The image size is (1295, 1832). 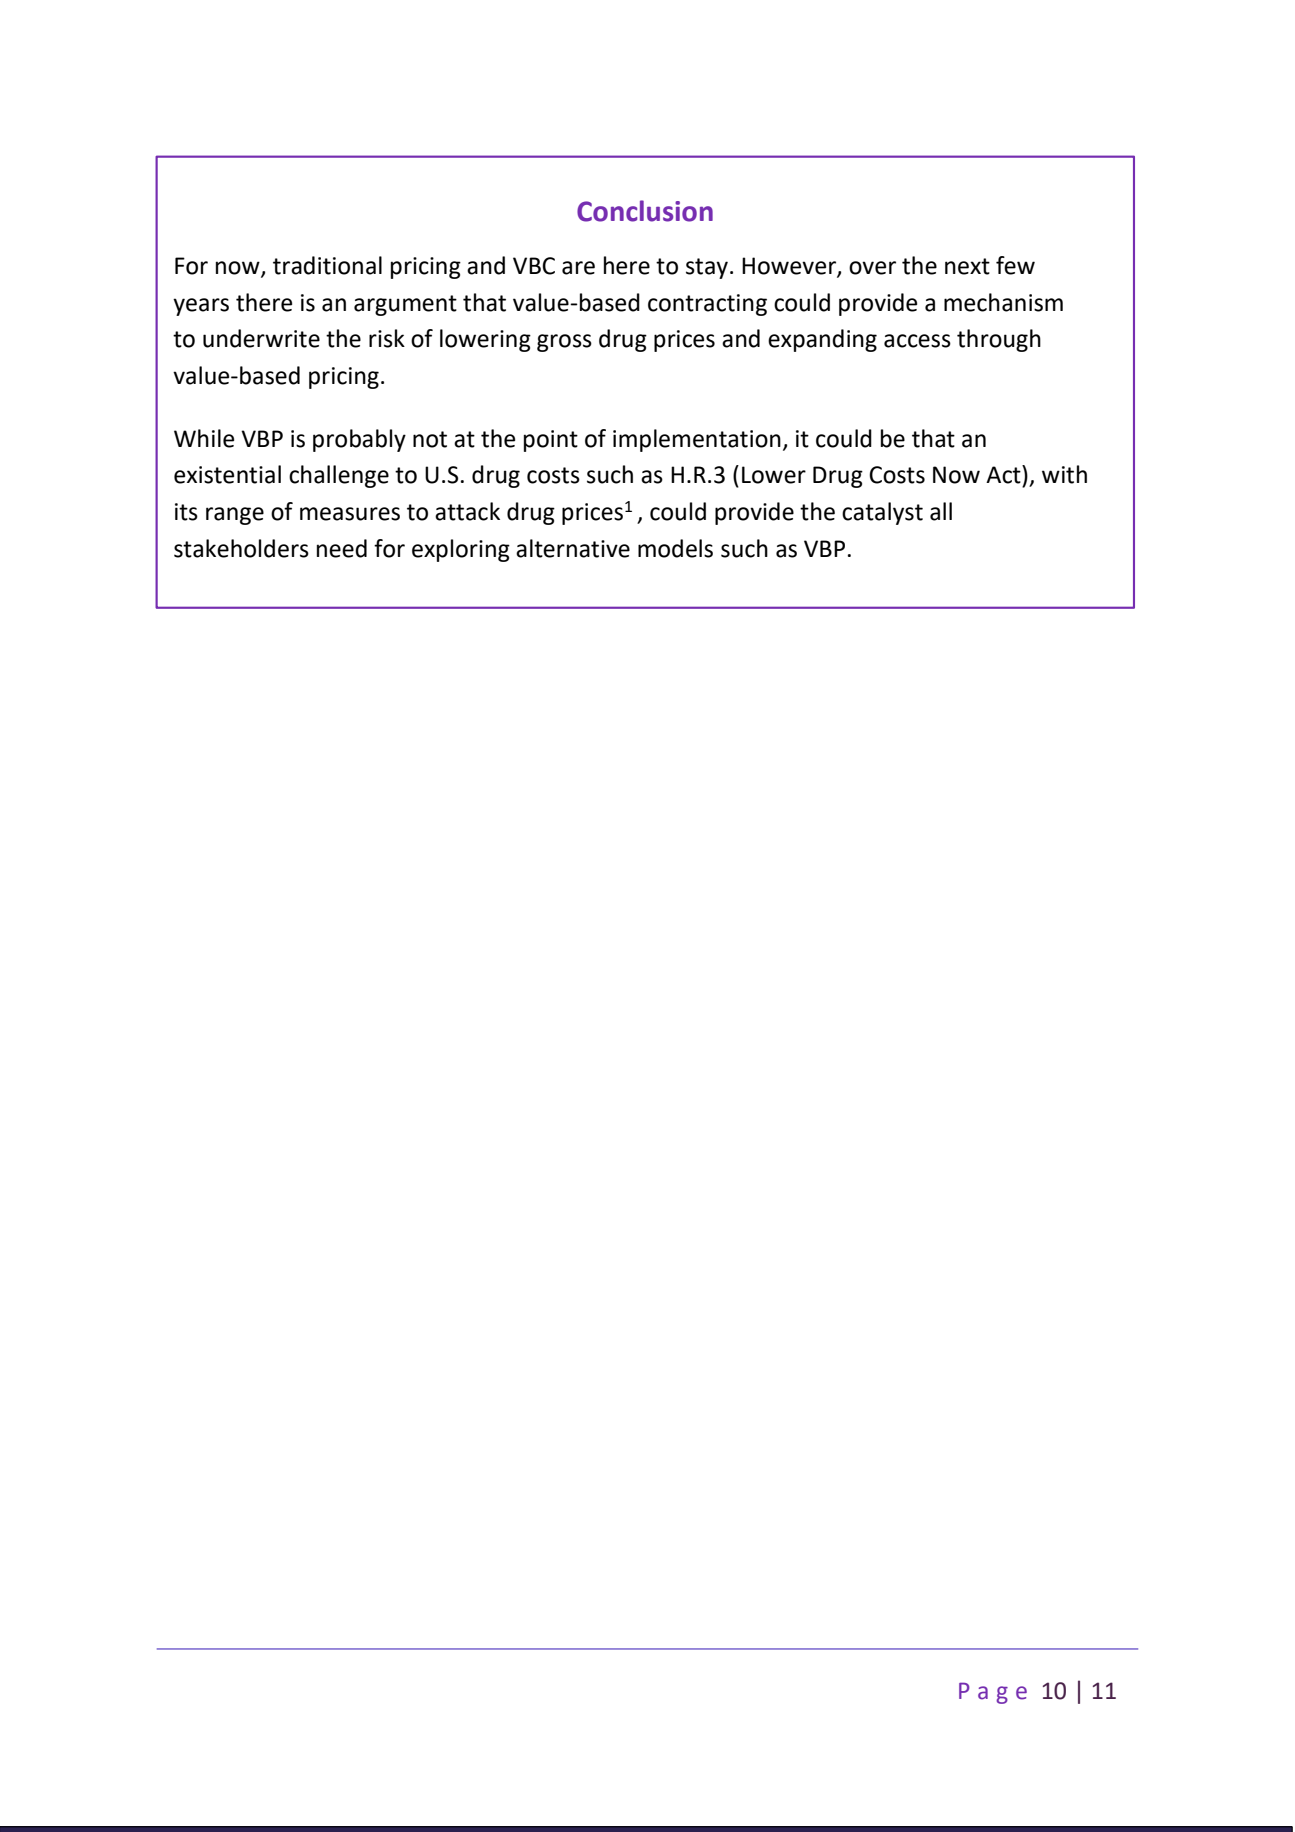 What do you see at coordinates (967, 266) in the document?
I see `next` at bounding box center [967, 266].
